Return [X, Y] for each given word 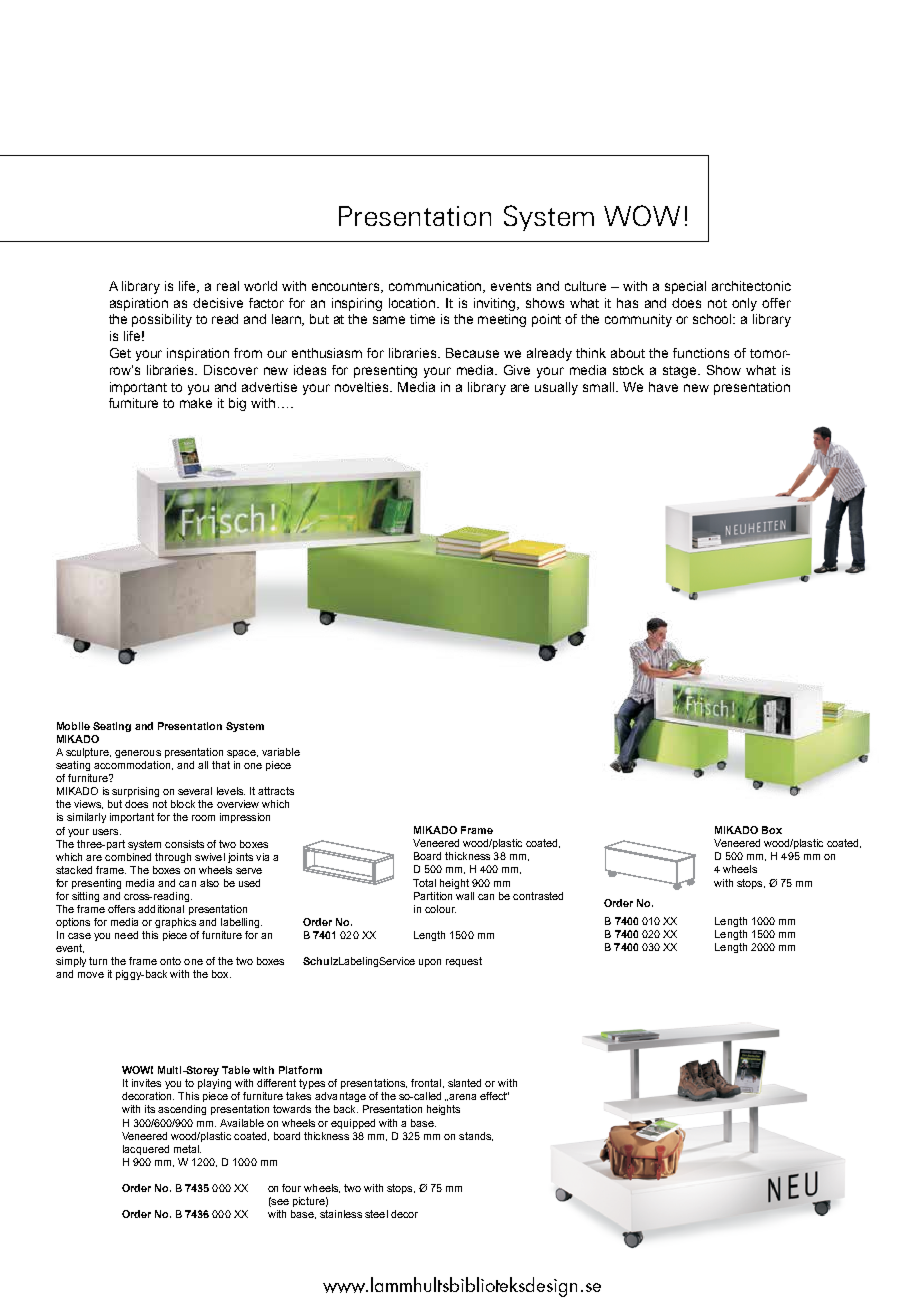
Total [424, 883]
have [663, 387]
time [422, 319]
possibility [162, 320]
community [638, 320]
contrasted [538, 896]
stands [476, 1136]
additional [161, 909]
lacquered [146, 1150]
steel [376, 1214]
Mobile [73, 726]
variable [281, 752]
